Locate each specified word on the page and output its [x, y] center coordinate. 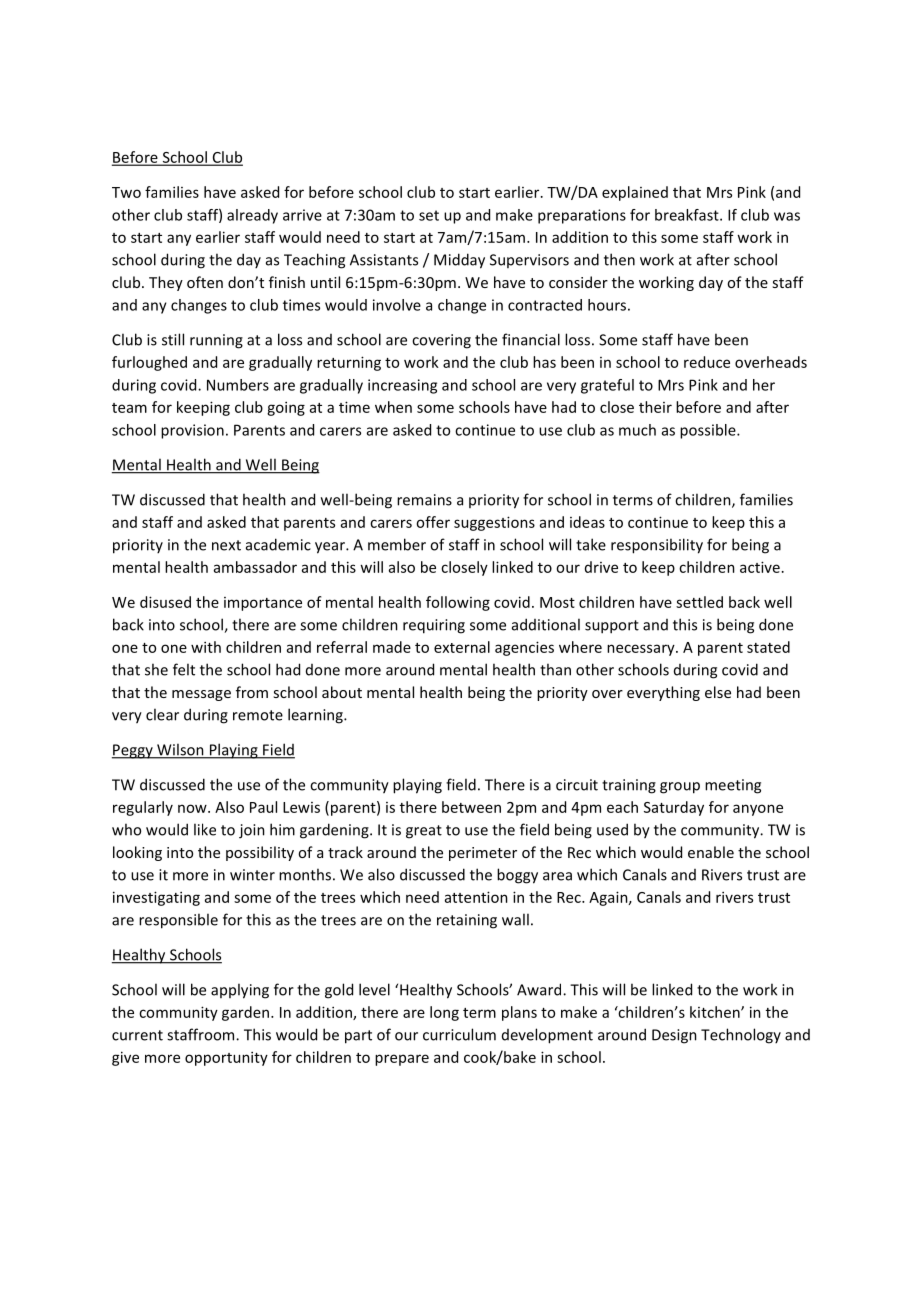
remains [424, 500]
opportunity [226, 1058]
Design [674, 1036]
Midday [459, 261]
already [252, 216]
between [471, 807]
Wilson [180, 750]
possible [709, 431]
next [226, 545]
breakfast [688, 215]
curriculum [459, 1034]
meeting [733, 786]
